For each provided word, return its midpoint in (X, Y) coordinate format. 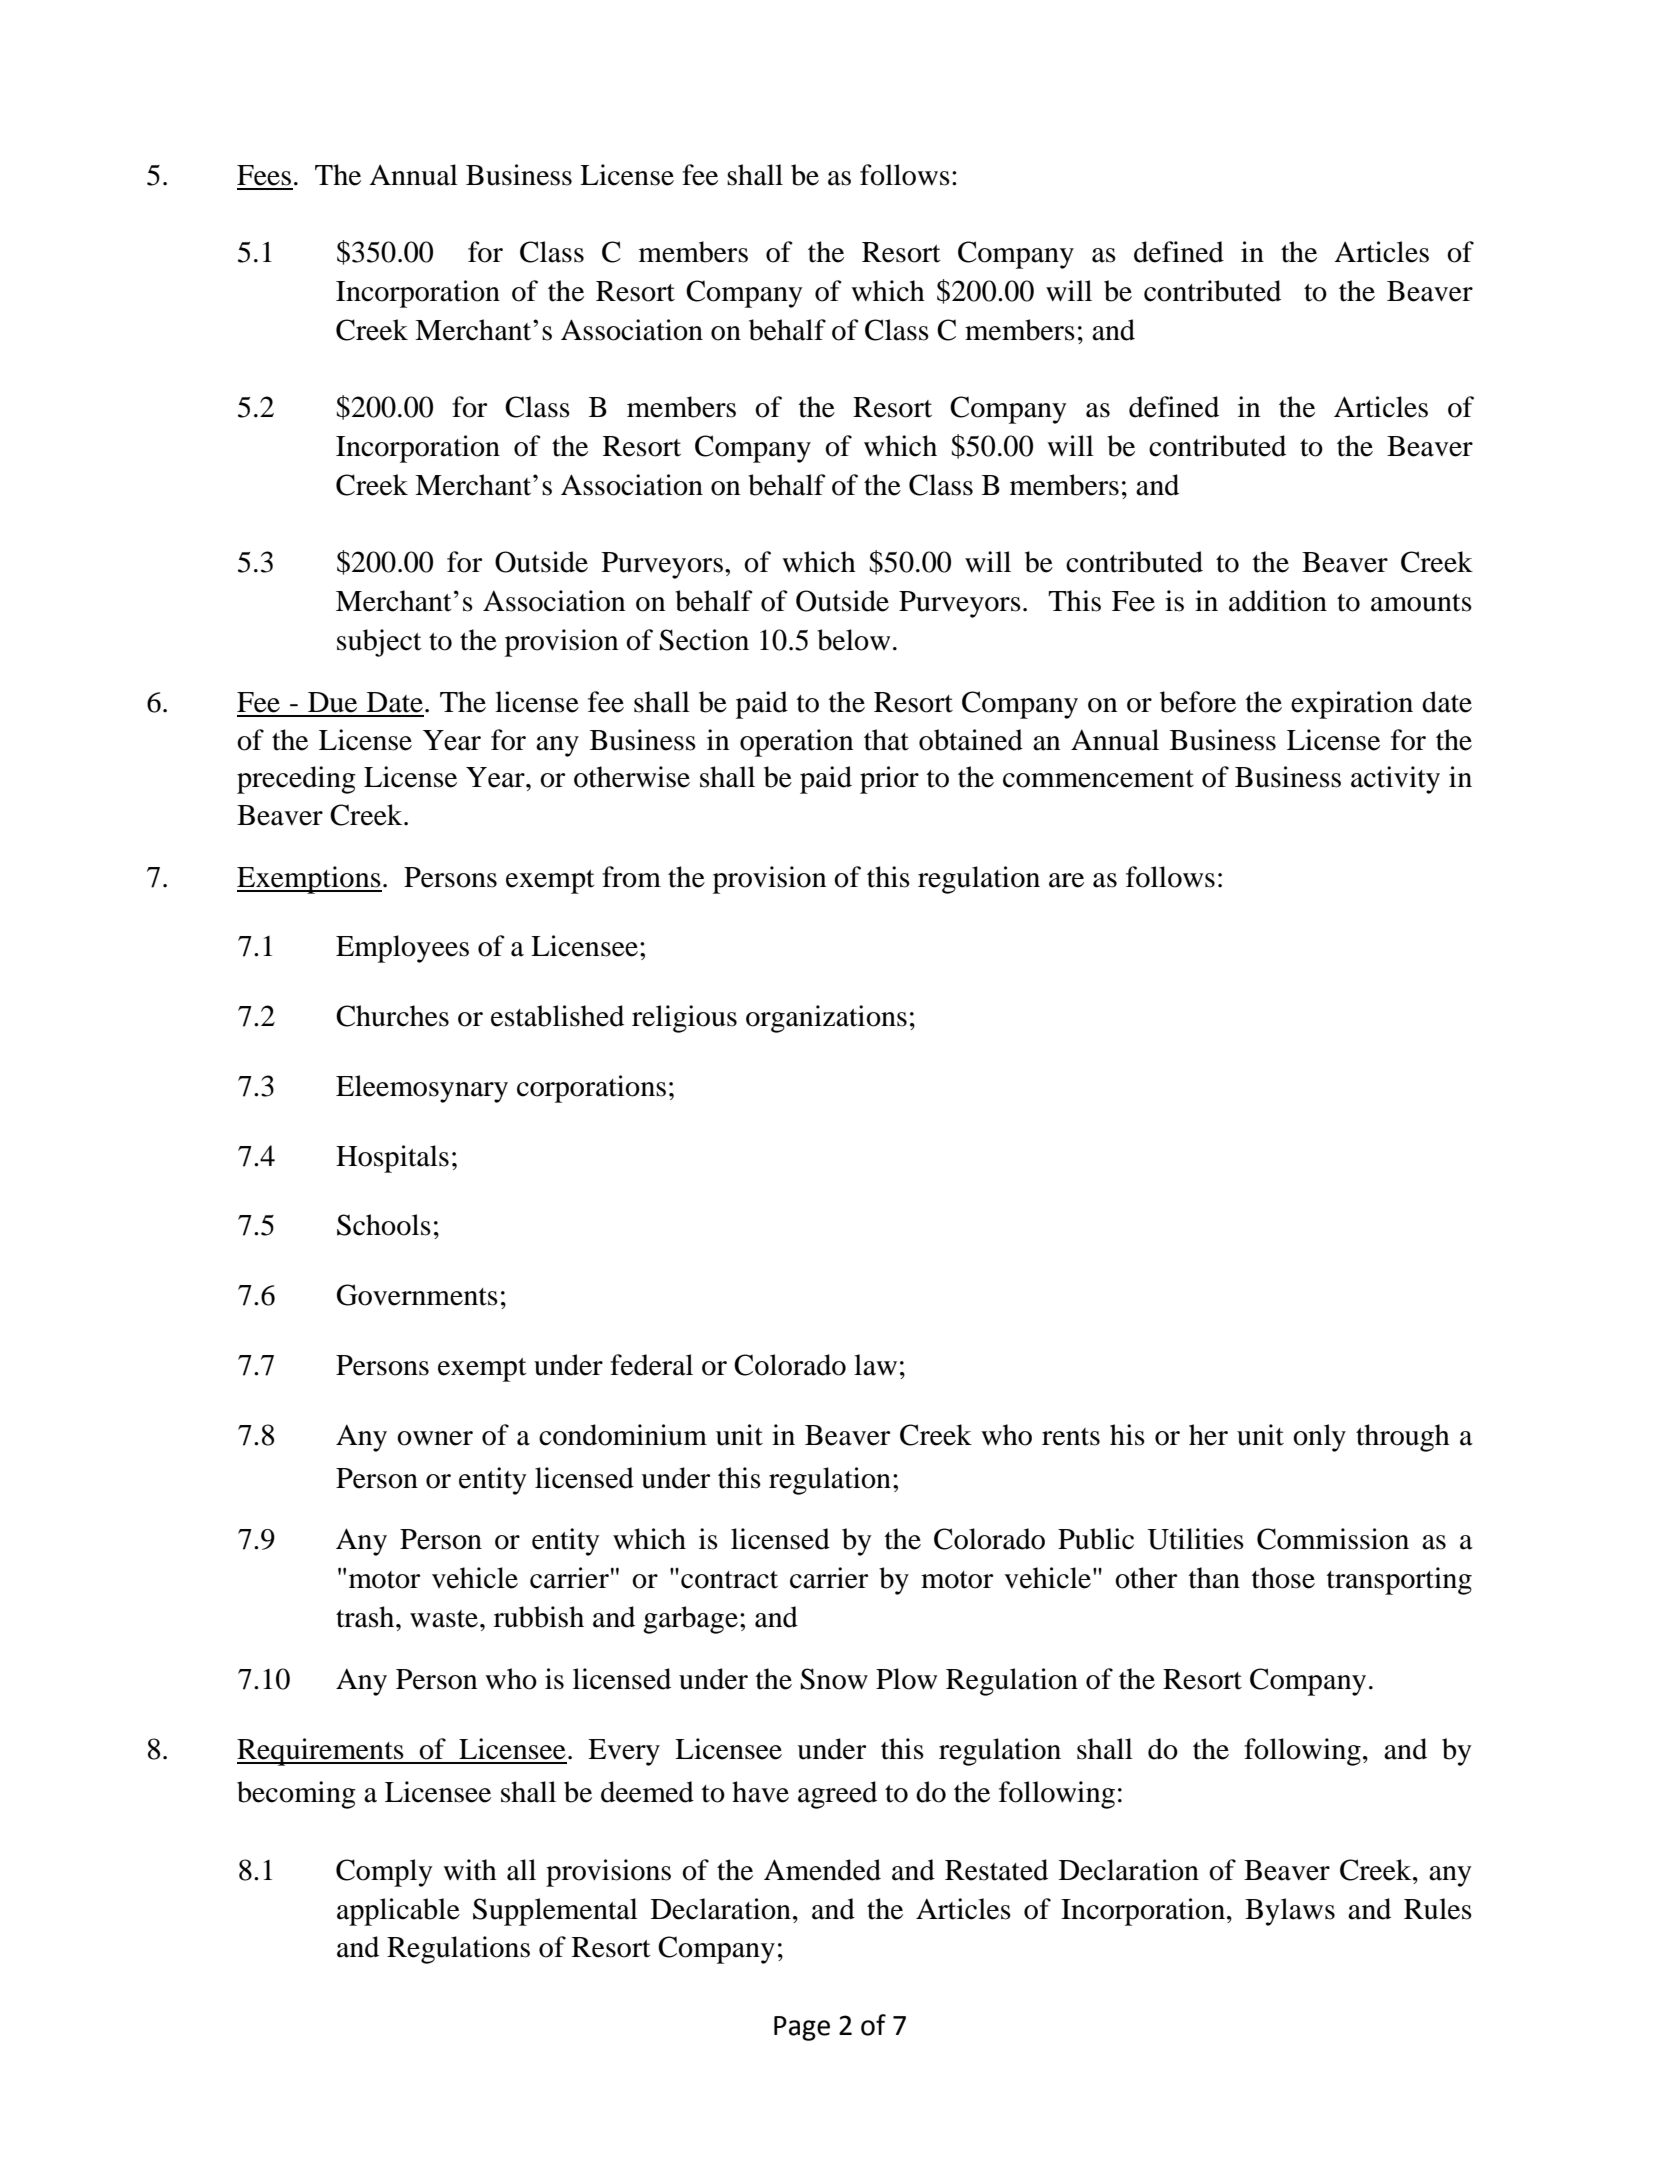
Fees (264, 175)
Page (802, 2028)
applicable (398, 1912)
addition (1278, 601)
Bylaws (1290, 1912)
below (853, 640)
